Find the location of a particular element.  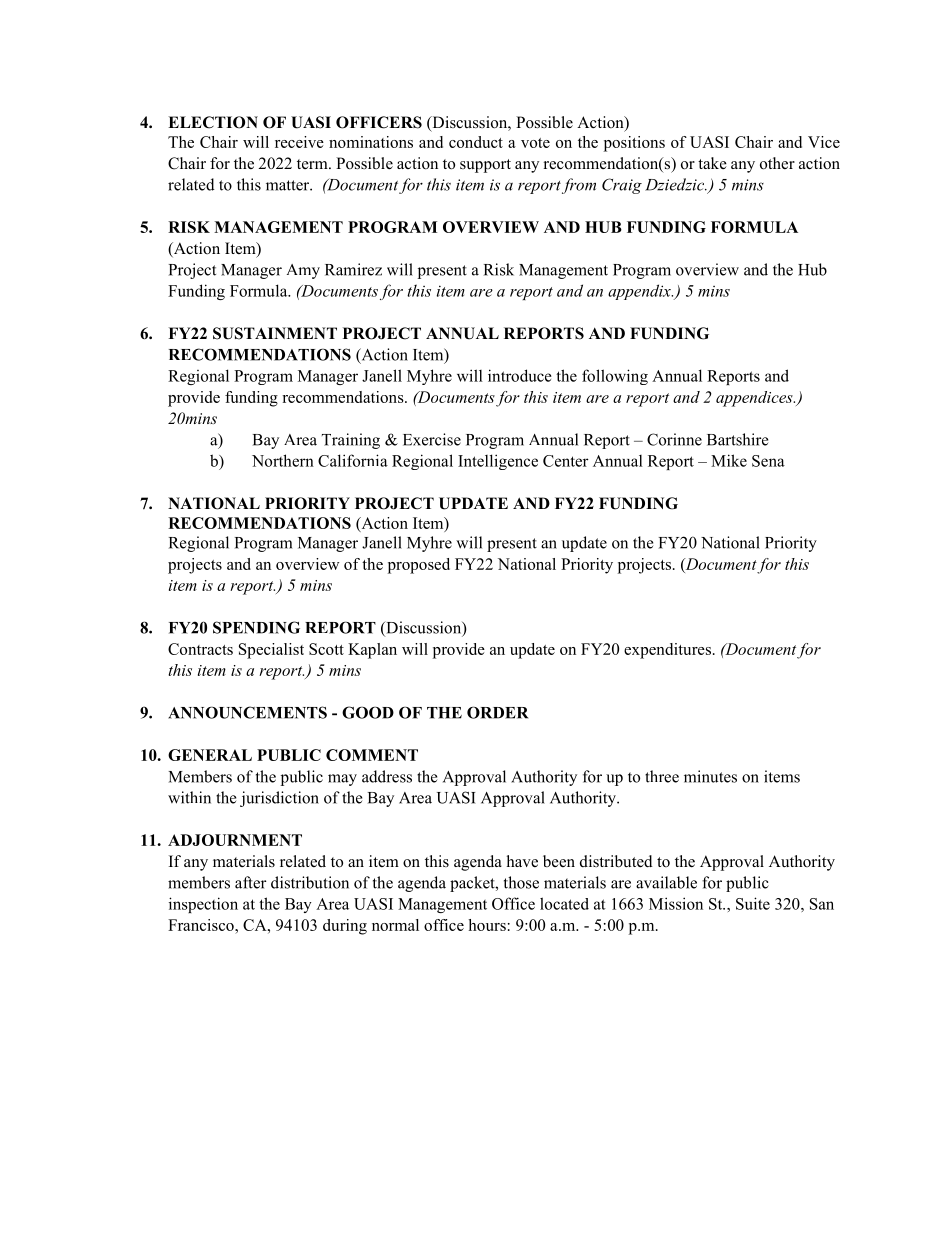

other is located at coordinates (777, 163).
